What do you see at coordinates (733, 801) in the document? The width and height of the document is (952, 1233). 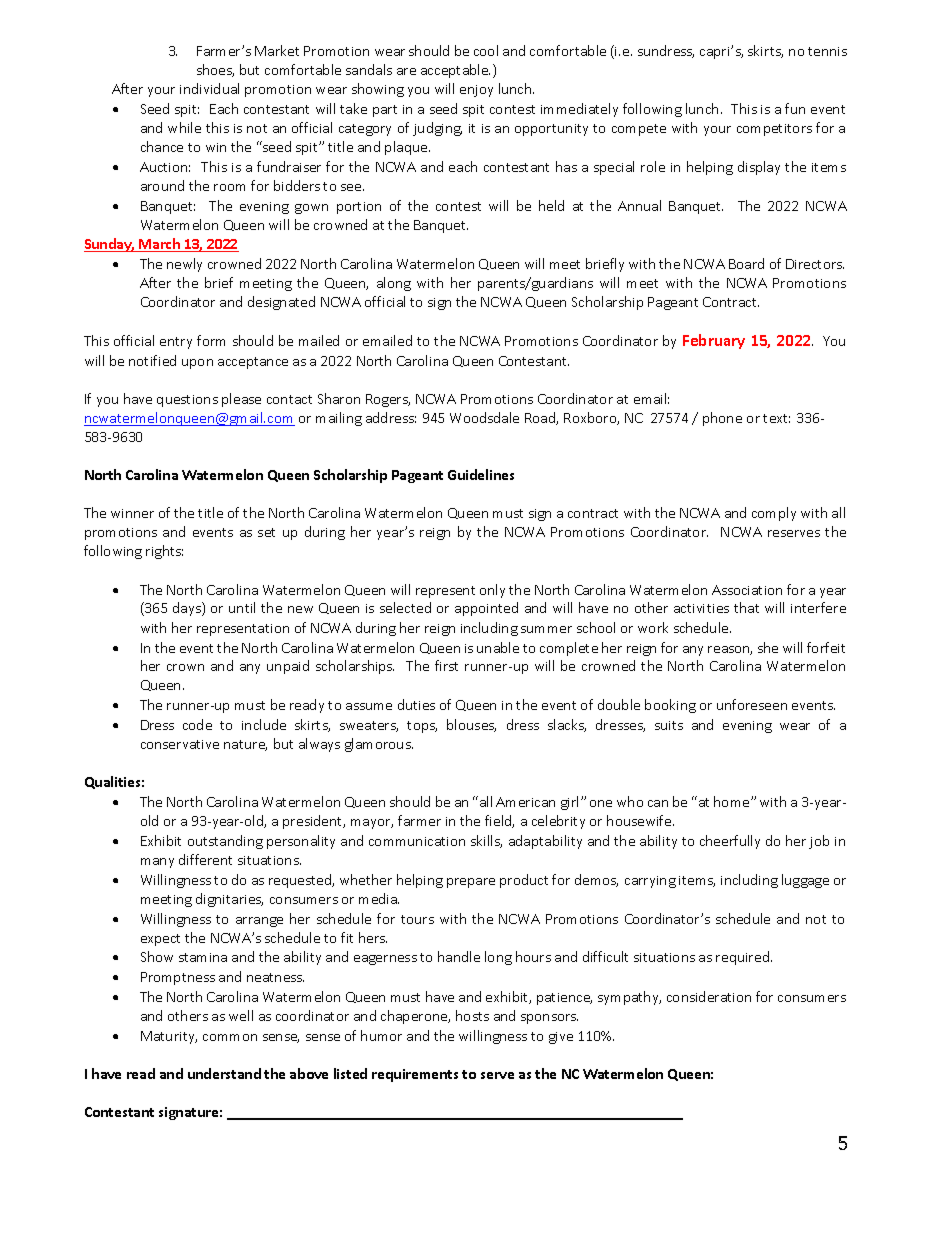 I see `home` at bounding box center [733, 801].
